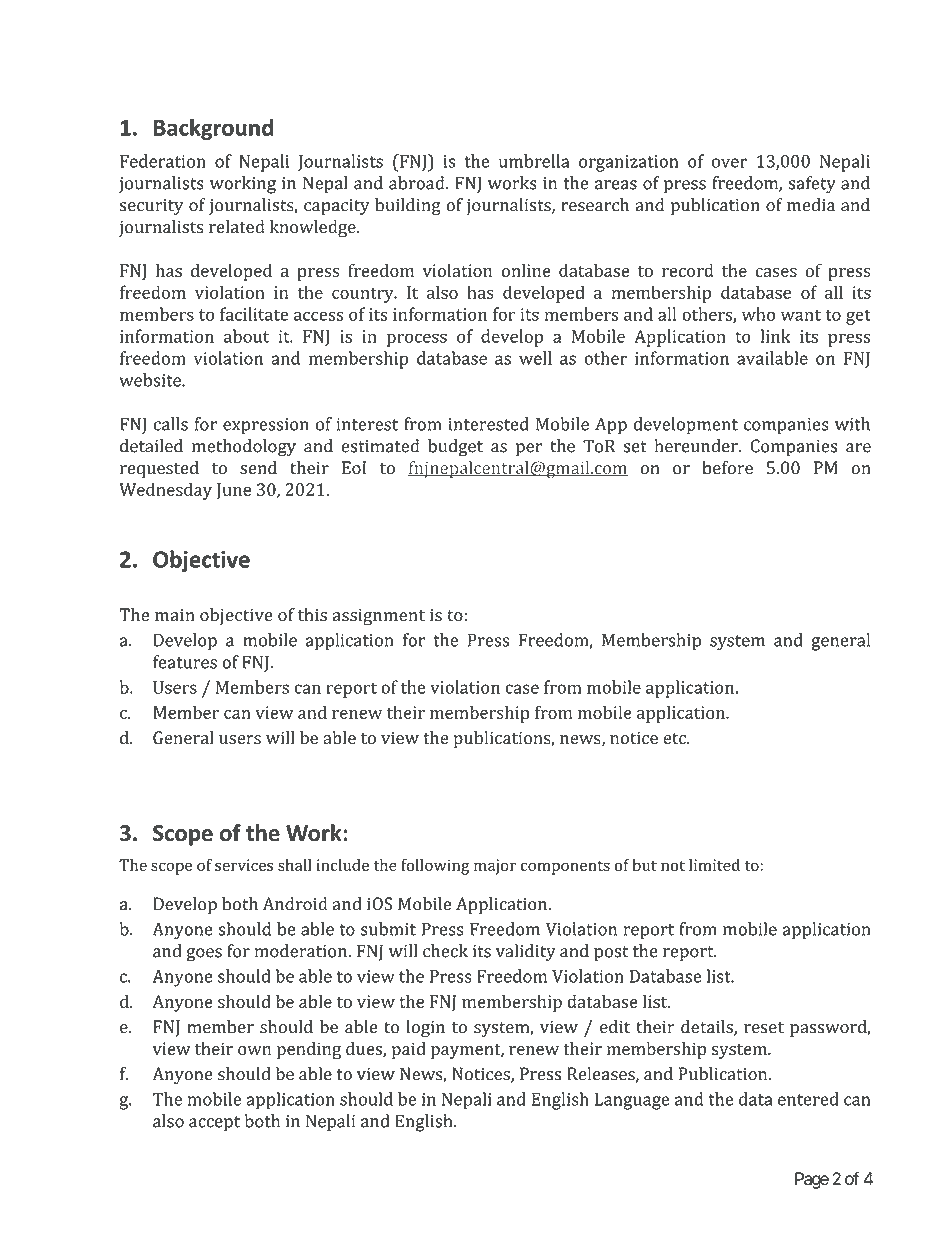 Image resolution: width=952 pixels, height=1233 pixels. Describe the element at coordinates (244, 865) in the screenshot. I see `services` at that location.
